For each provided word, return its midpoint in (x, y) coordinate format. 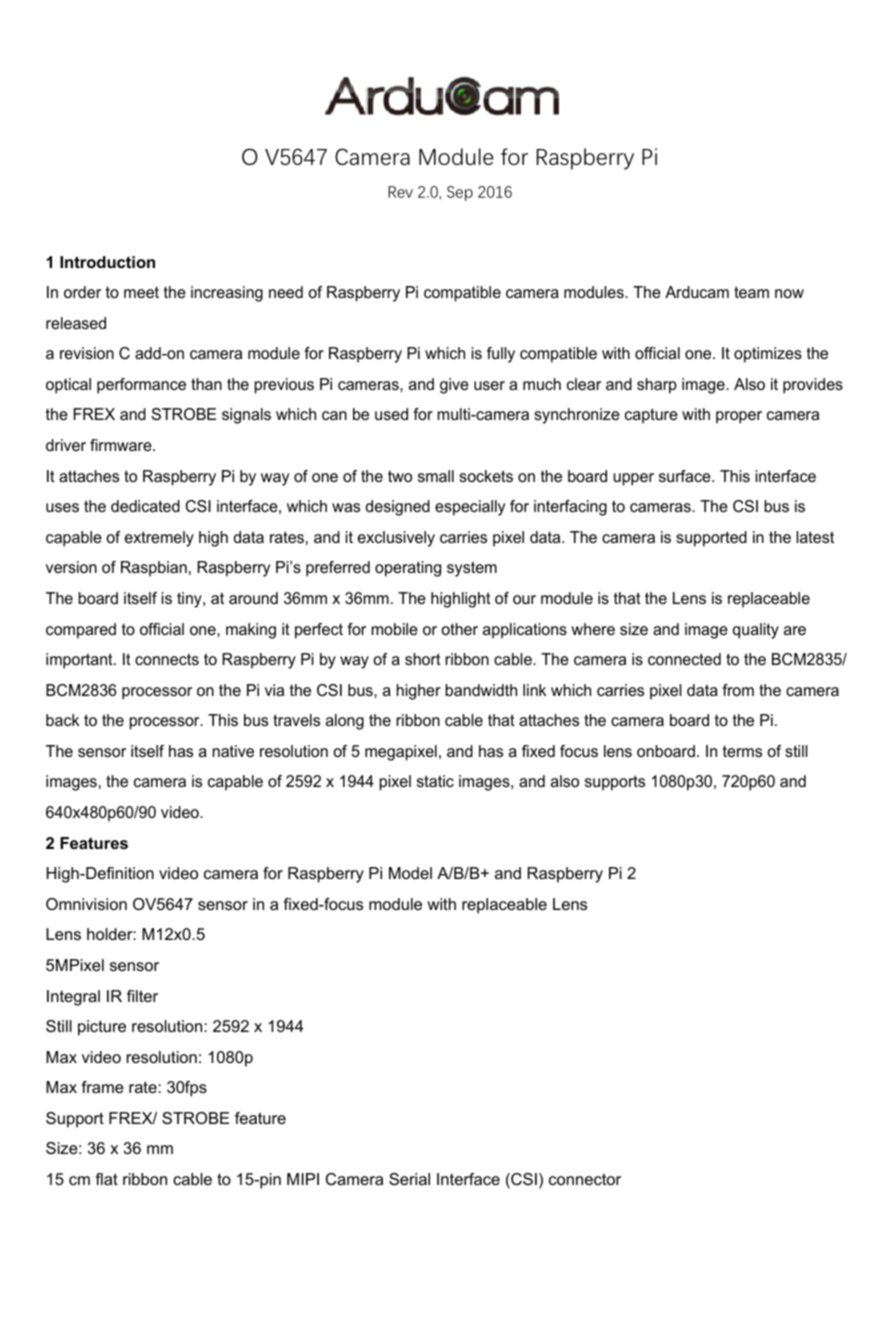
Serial (409, 1179)
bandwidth (481, 690)
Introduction (107, 262)
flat (106, 1179)
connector (585, 1179)
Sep (460, 193)
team (751, 292)
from (738, 690)
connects (167, 659)
